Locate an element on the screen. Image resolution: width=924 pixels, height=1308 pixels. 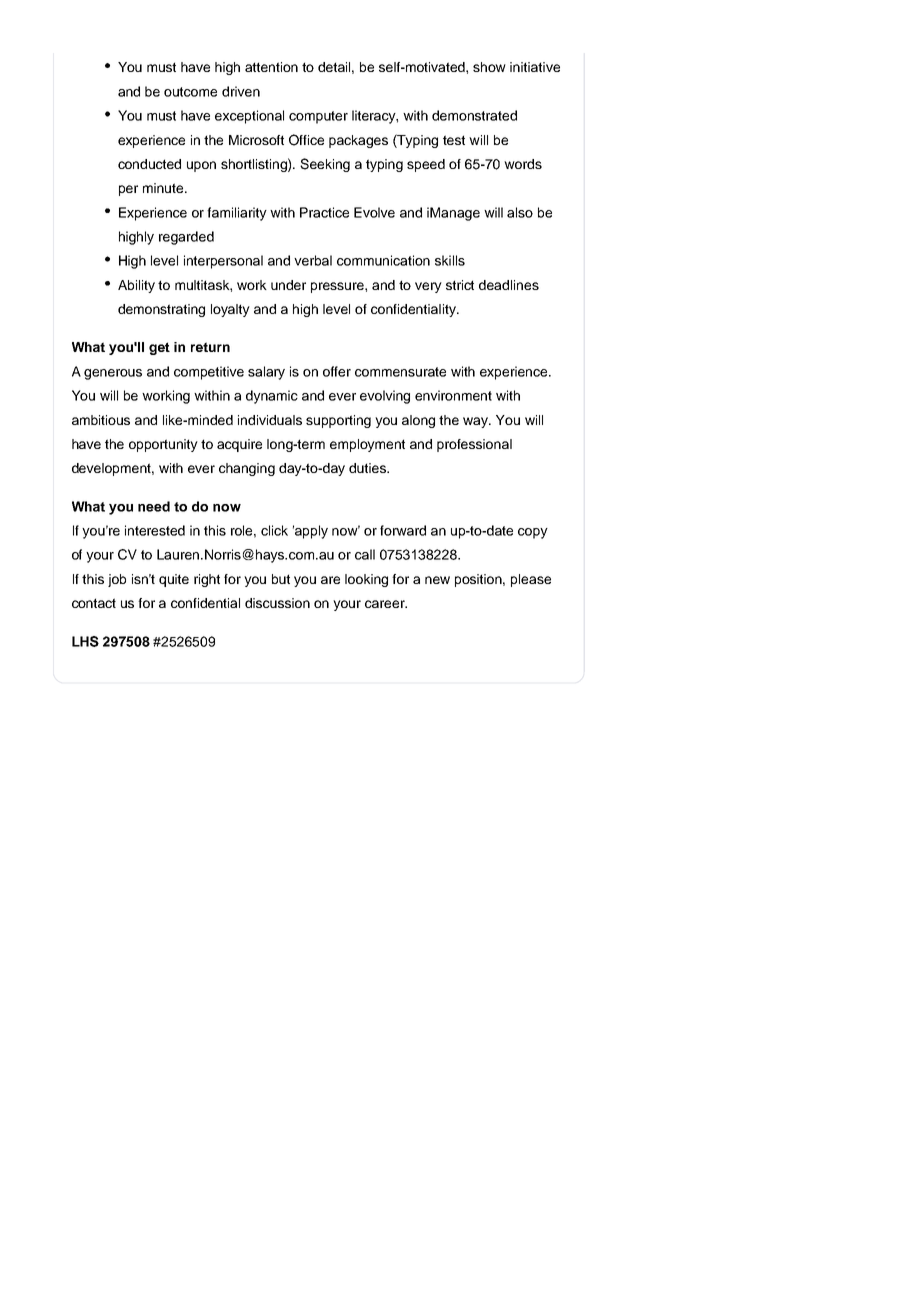
outcome is located at coordinates (190, 92).
